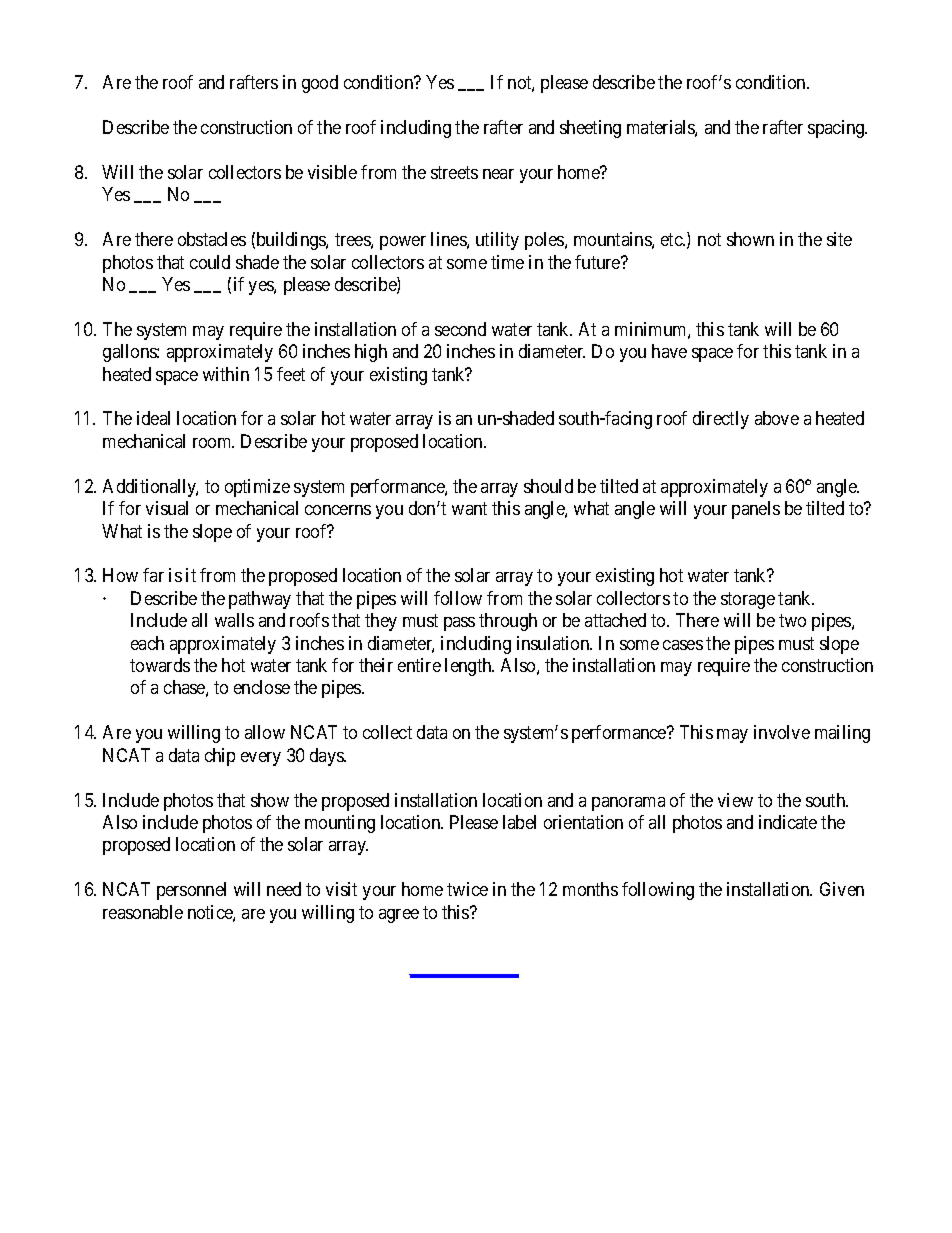 Image resolution: width=952 pixels, height=1233 pixels. I want to click on spacing, so click(837, 129).
